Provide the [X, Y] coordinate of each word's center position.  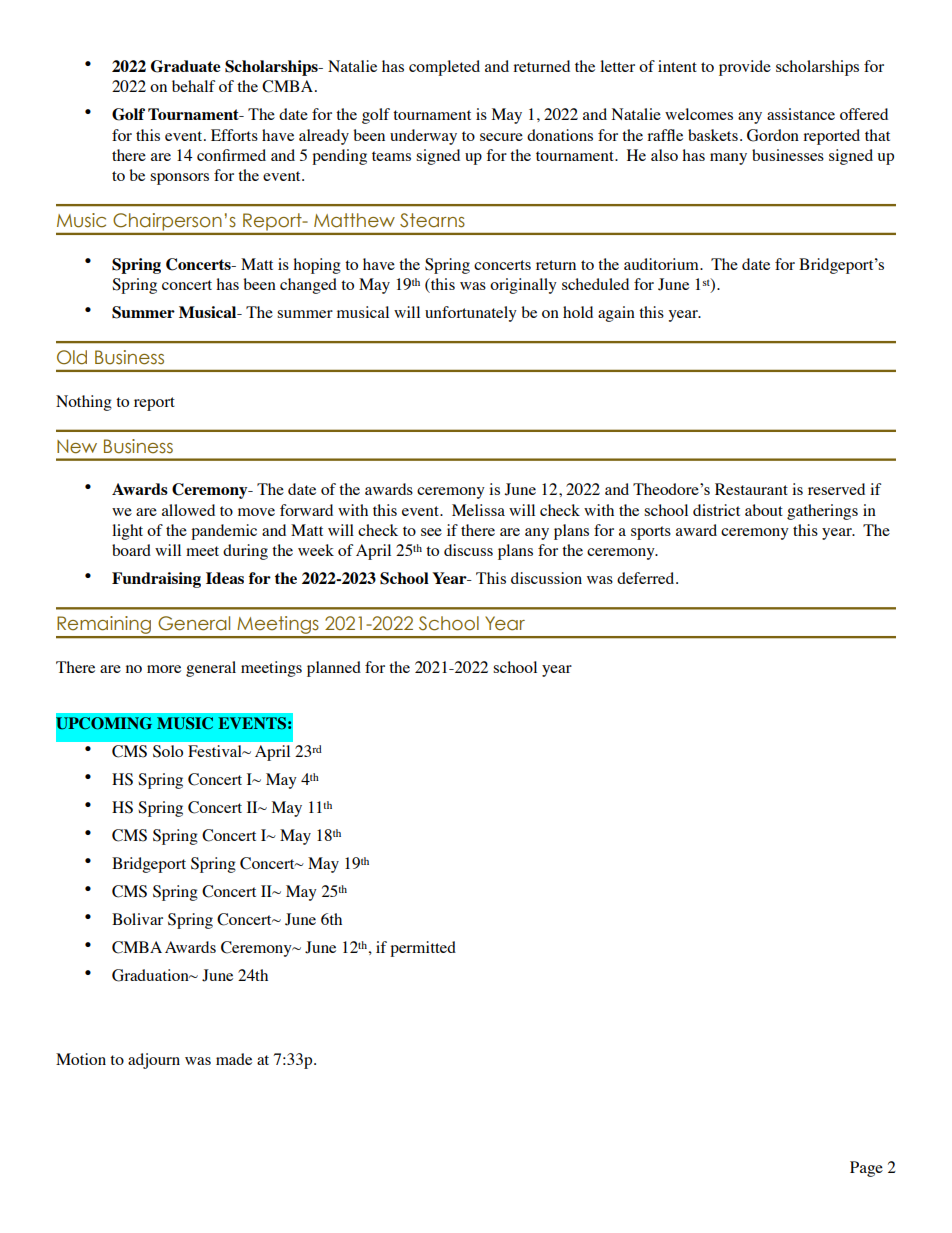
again [616, 314]
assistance [801, 114]
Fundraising [156, 580]
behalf [193, 86]
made [234, 1059]
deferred [647, 578]
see [431, 532]
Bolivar [137, 919]
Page [866, 1169]
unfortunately [471, 314]
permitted [423, 949]
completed [444, 68]
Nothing [84, 403]
